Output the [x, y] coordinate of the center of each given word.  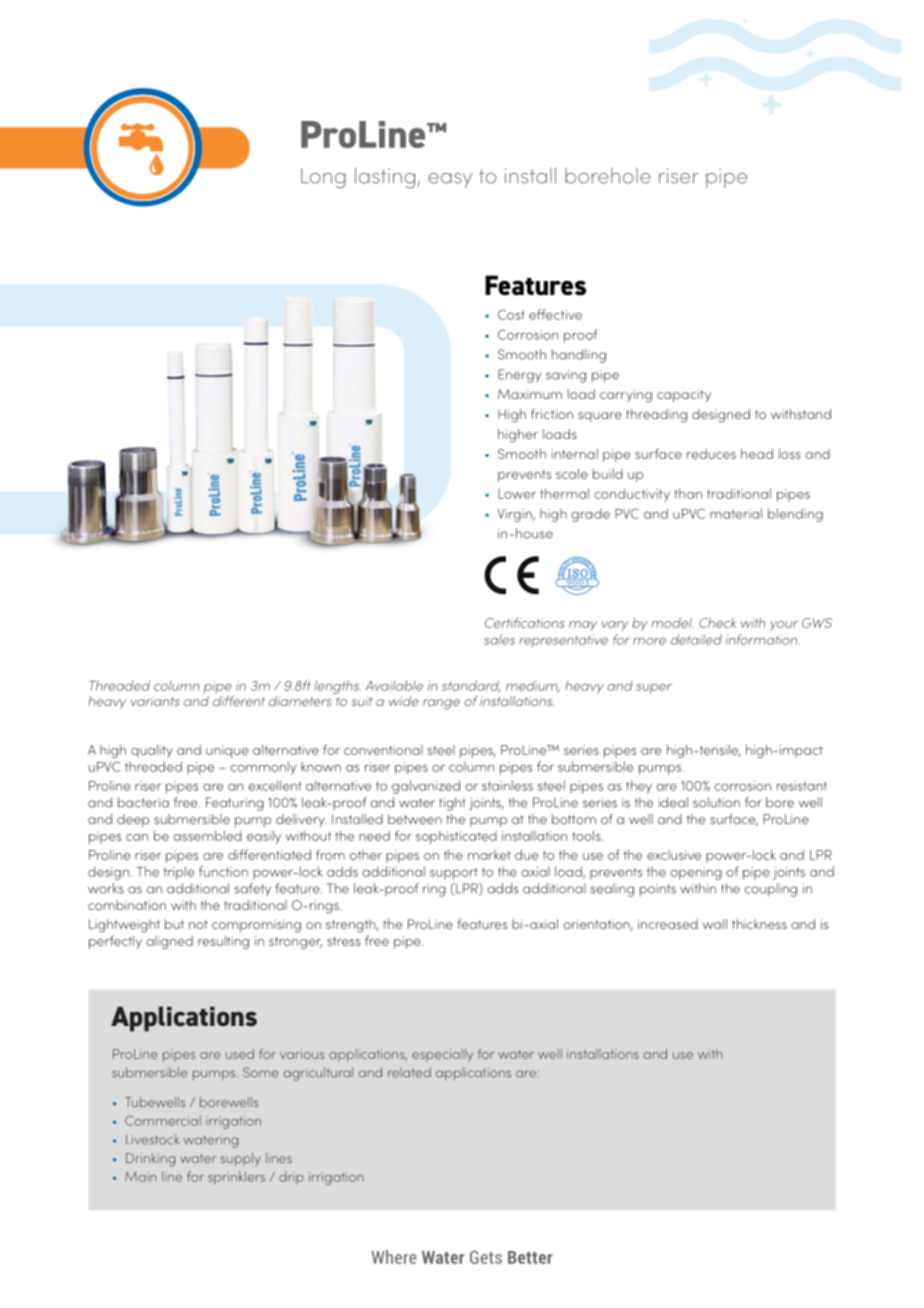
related [409, 1072]
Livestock [152, 1139]
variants [155, 701]
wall [715, 924]
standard [471, 686]
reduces [711, 454]
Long [323, 178]
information [762, 639]
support [454, 873]
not [198, 924]
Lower [517, 494]
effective [555, 314]
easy [450, 180]
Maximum [530, 394]
